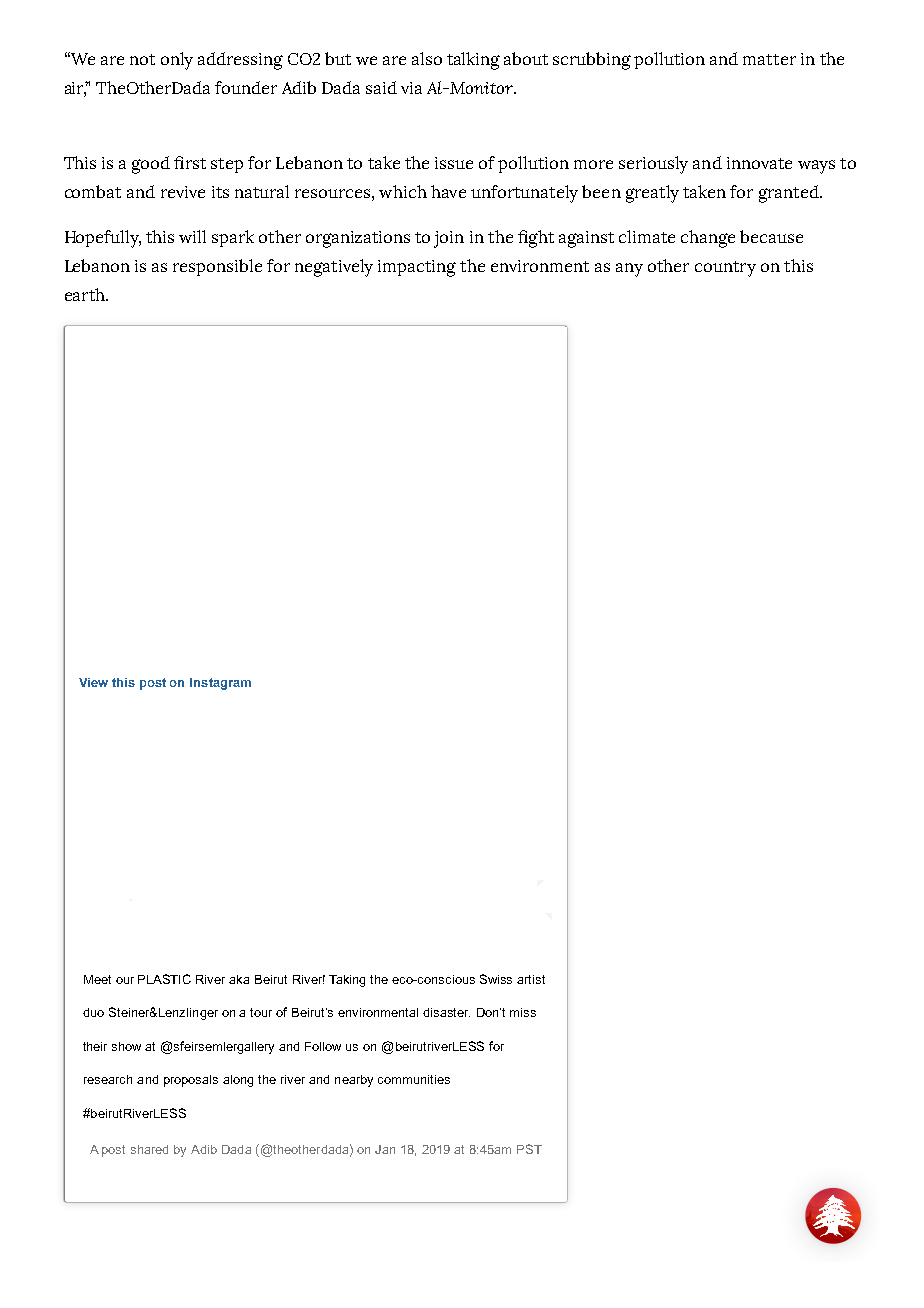  I want to click on only, so click(177, 61).
